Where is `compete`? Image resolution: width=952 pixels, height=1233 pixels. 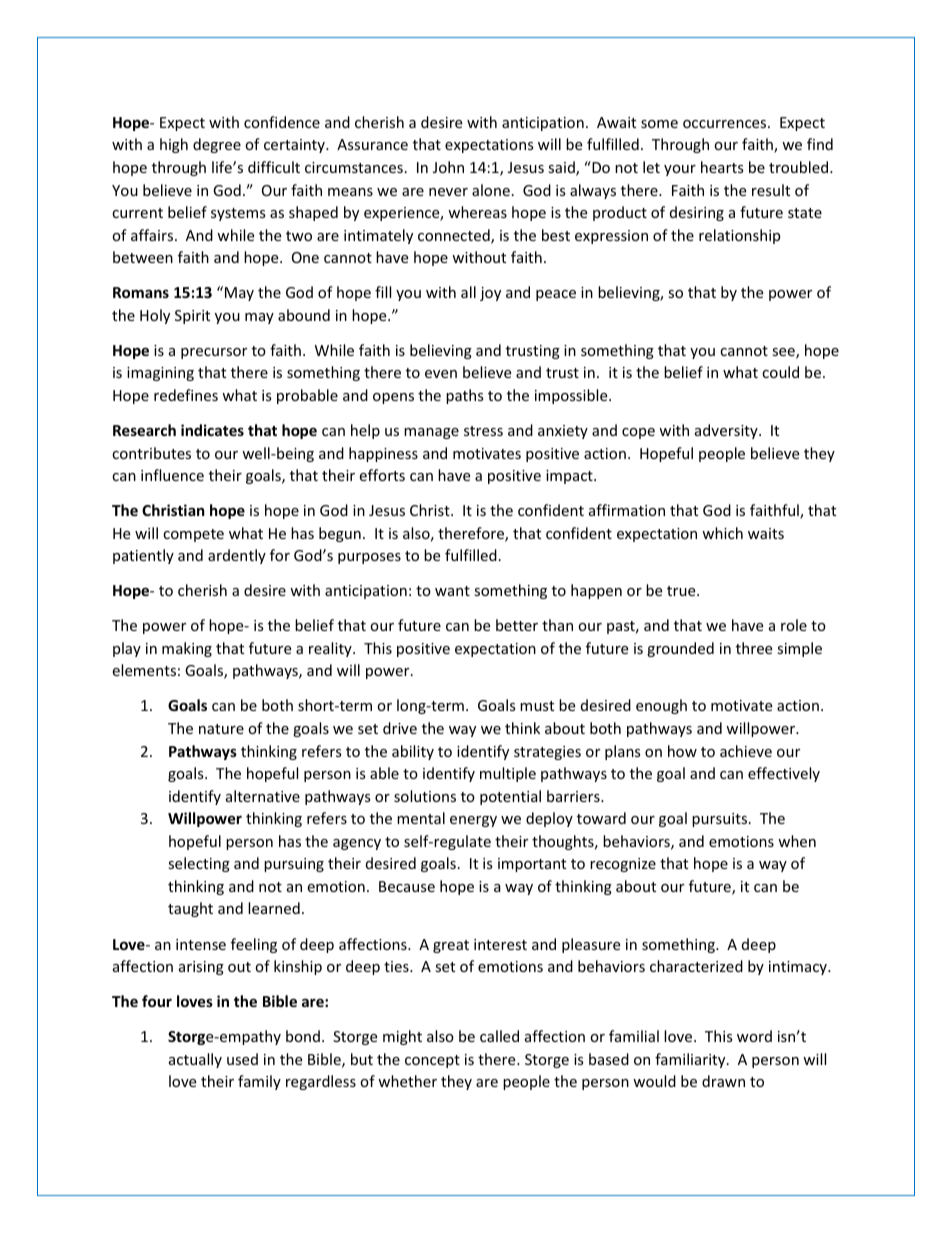 compete is located at coordinates (193, 535).
